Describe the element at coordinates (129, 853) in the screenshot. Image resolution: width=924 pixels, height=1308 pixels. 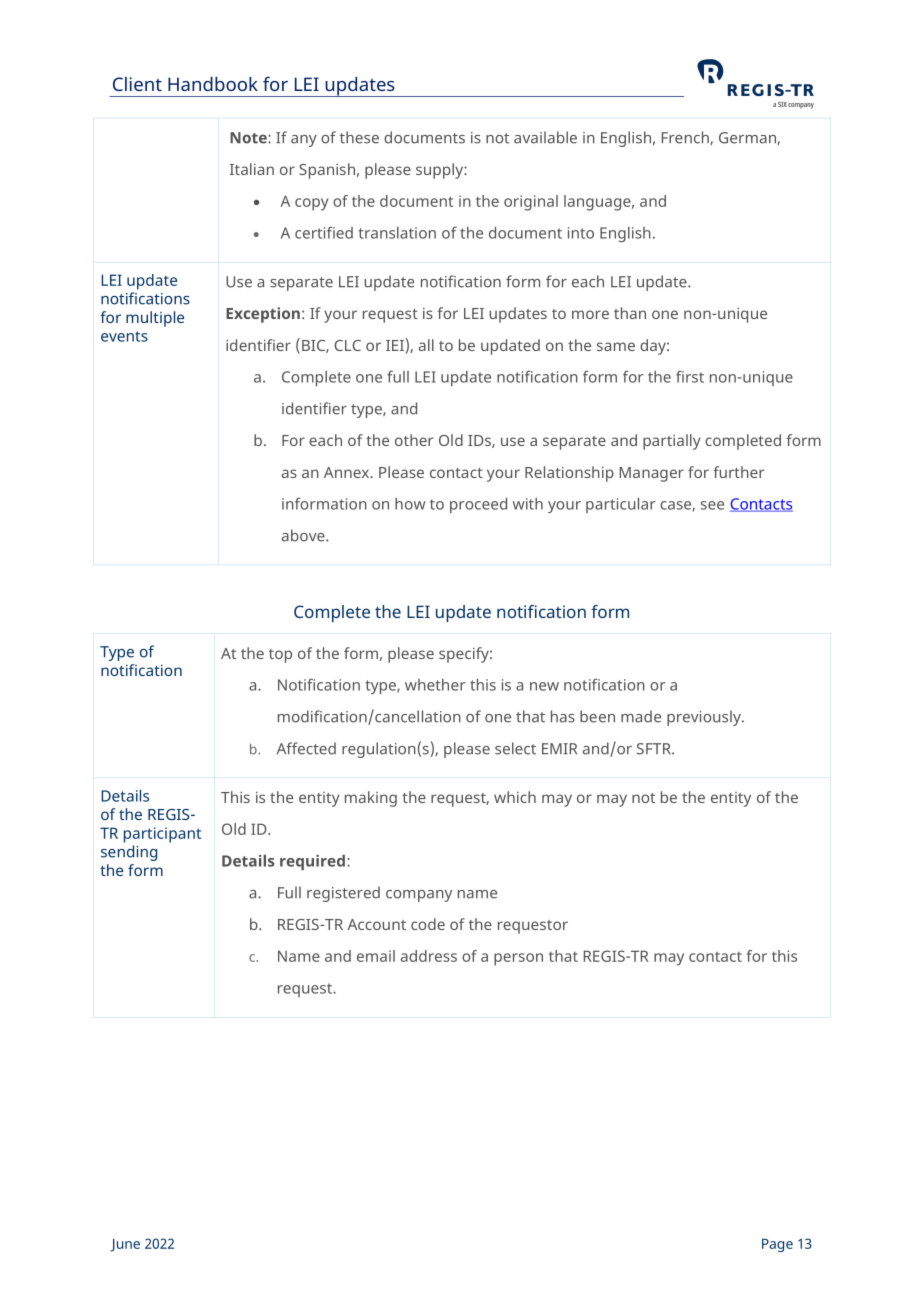
I see `sending` at that location.
